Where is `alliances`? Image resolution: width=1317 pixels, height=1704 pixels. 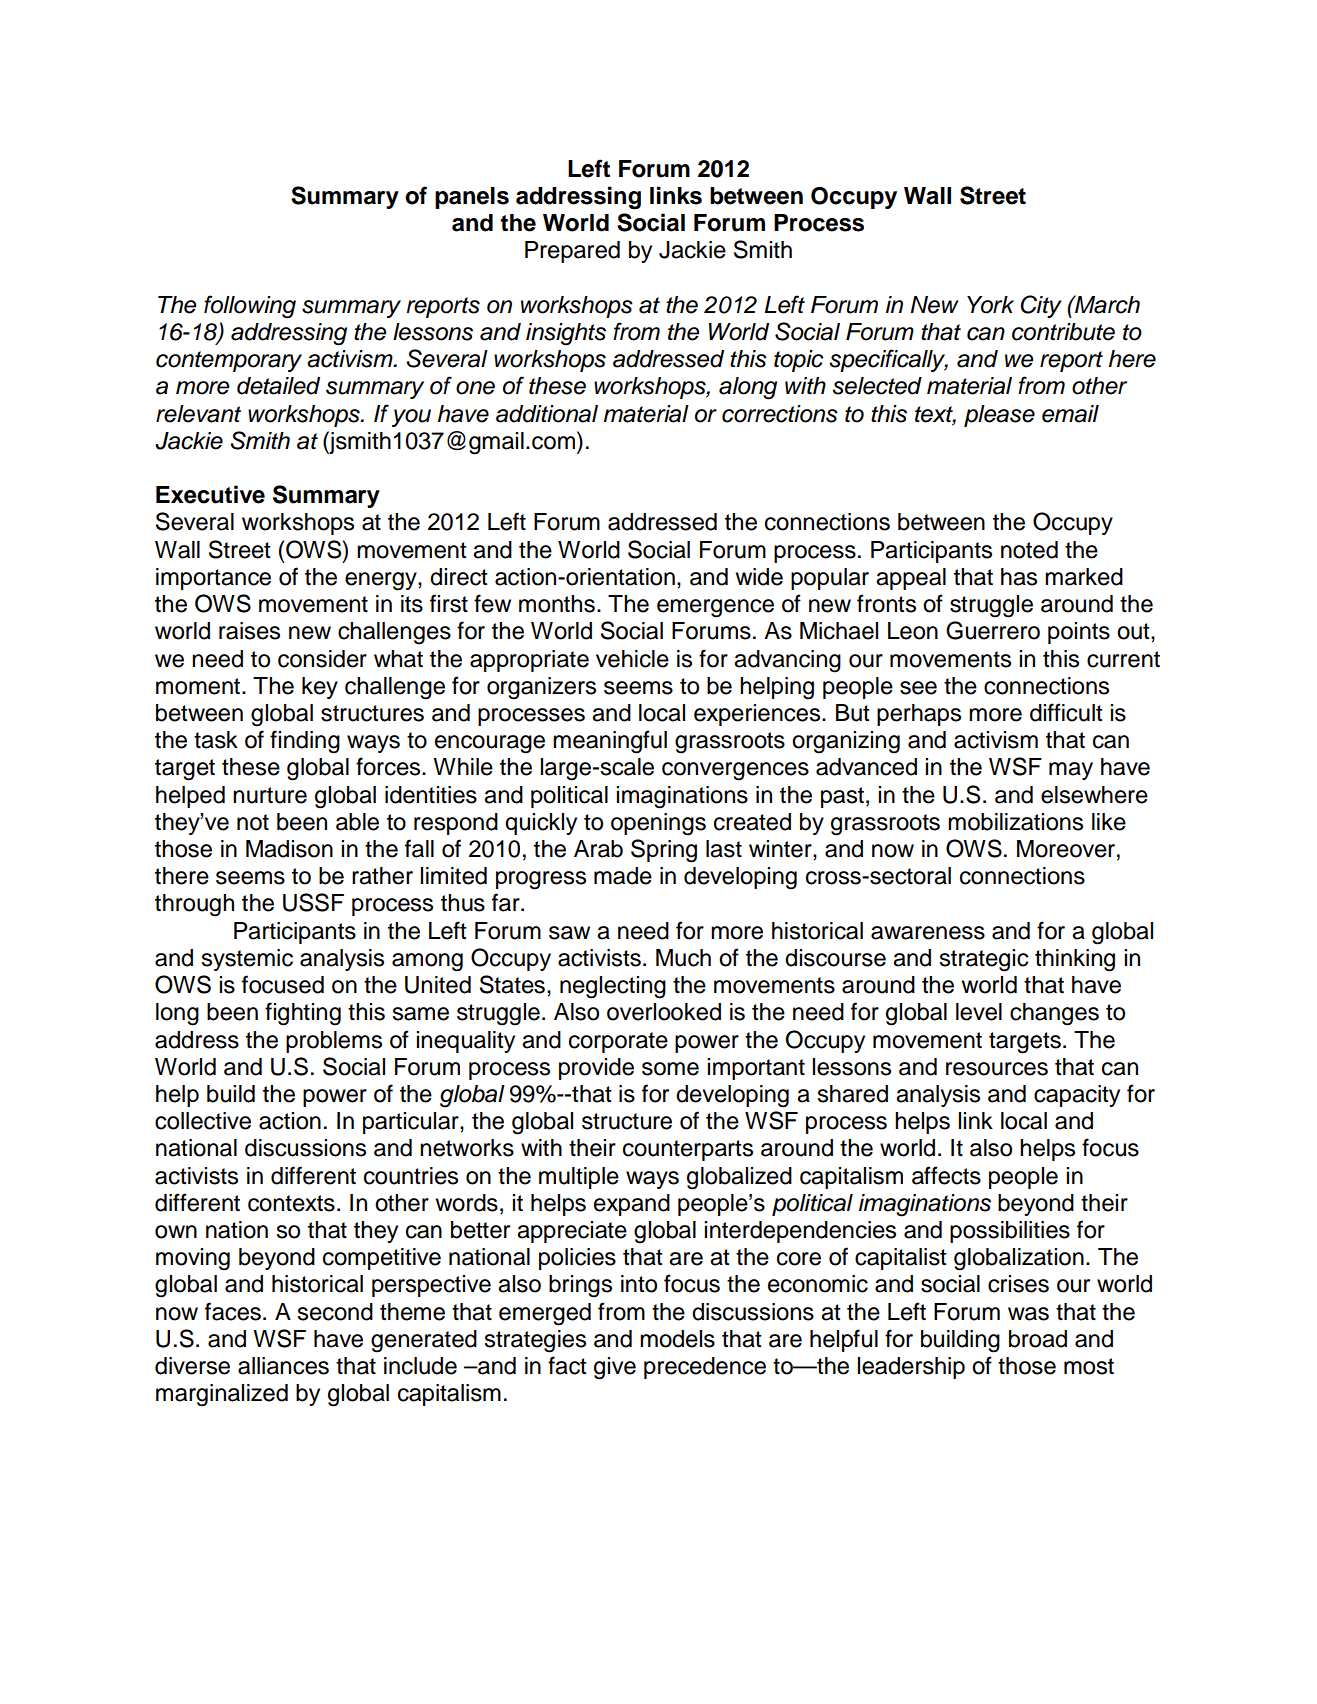
alliances is located at coordinates (283, 1366).
